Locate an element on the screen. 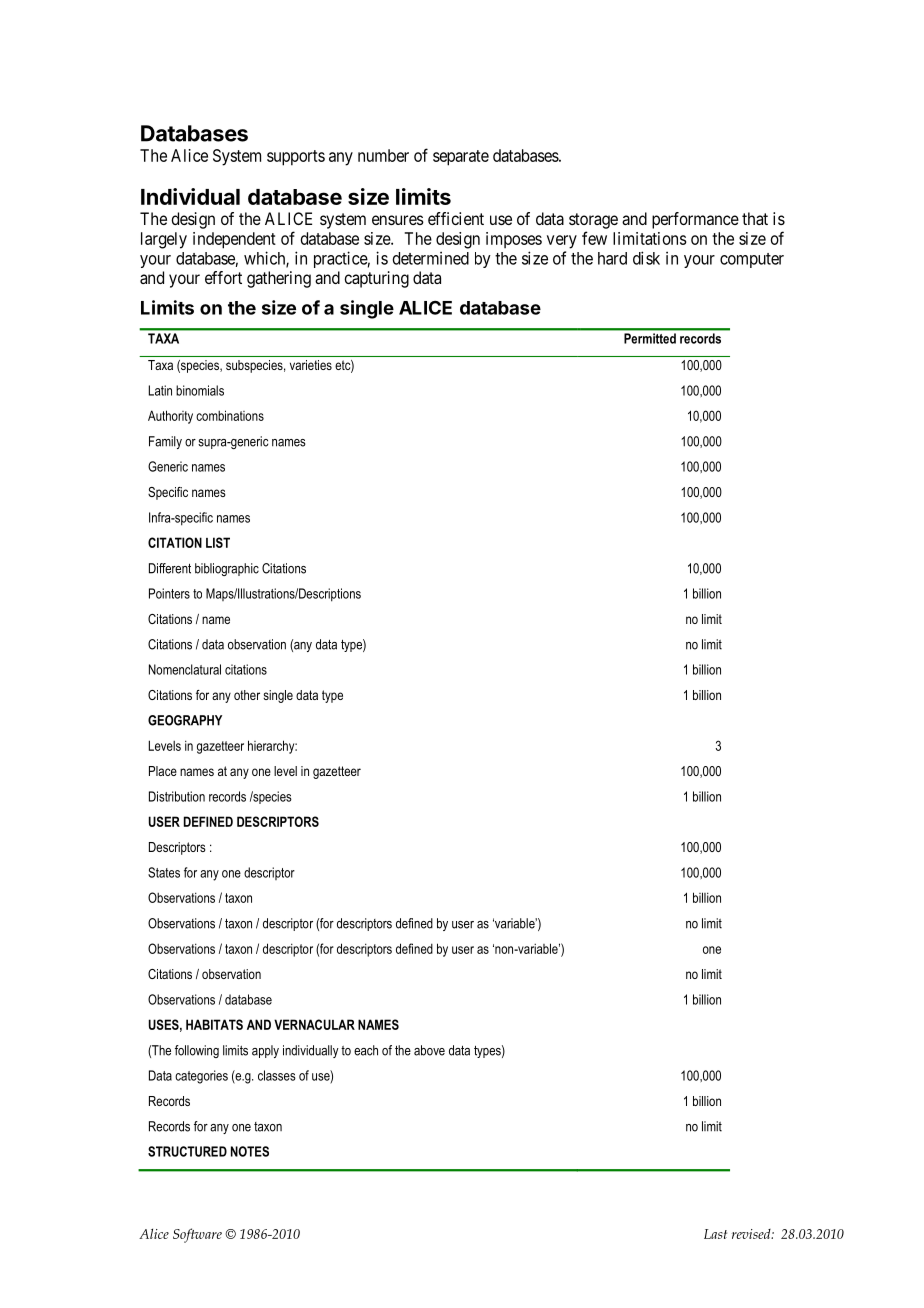 This screenshot has width=924, height=1308. other is located at coordinates (247, 695).
